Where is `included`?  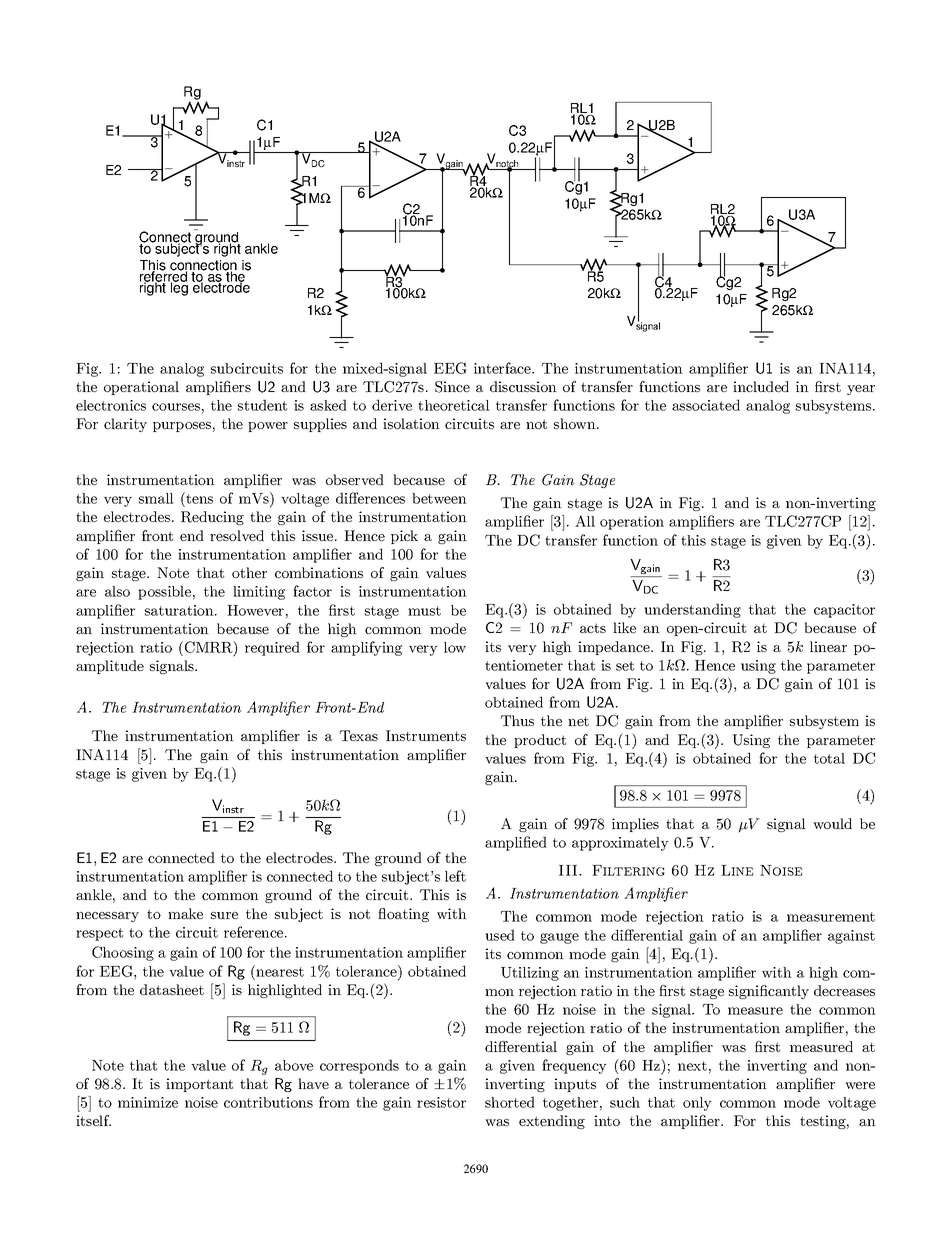
included is located at coordinates (761, 386).
